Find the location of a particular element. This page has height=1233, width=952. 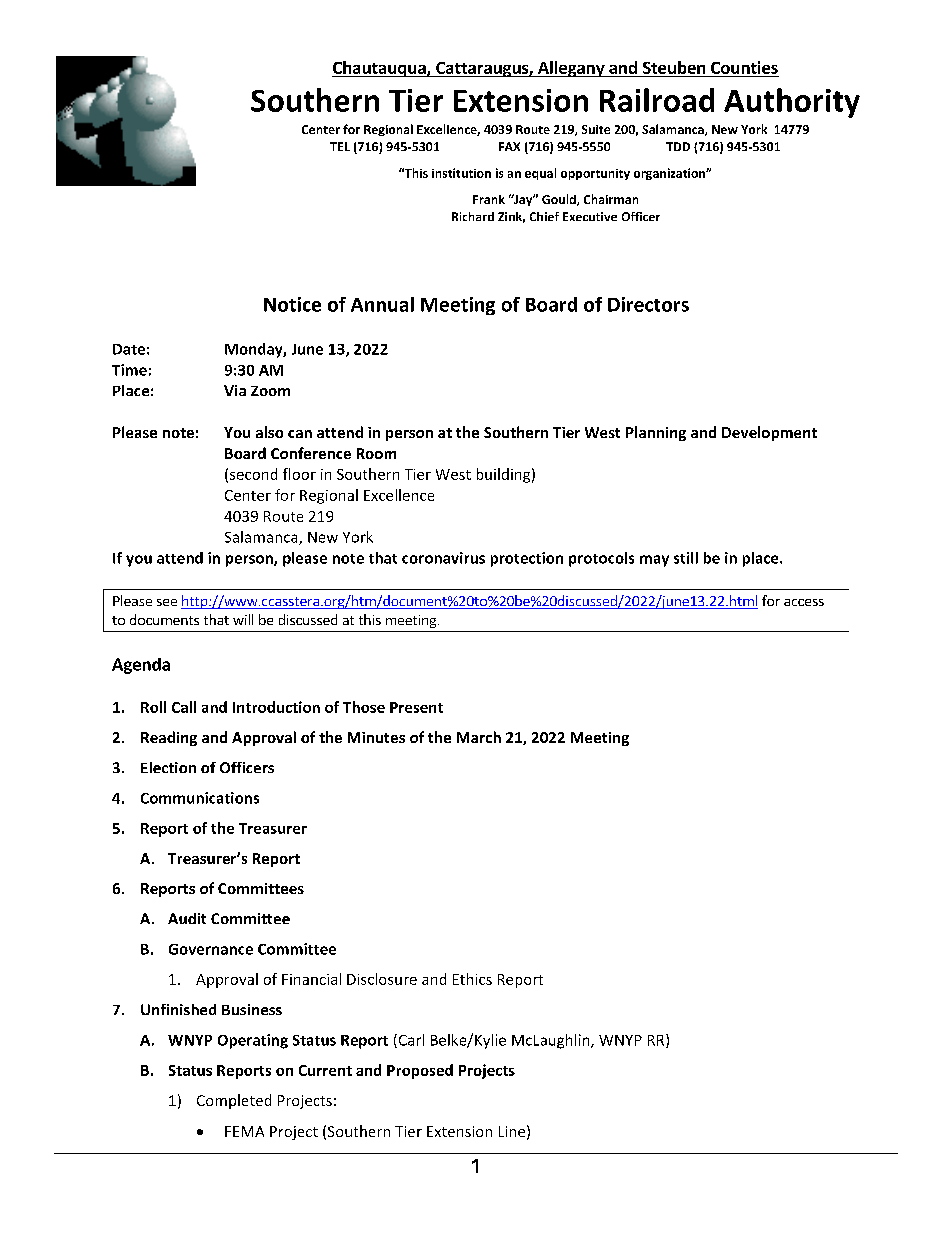

still is located at coordinates (686, 558).
